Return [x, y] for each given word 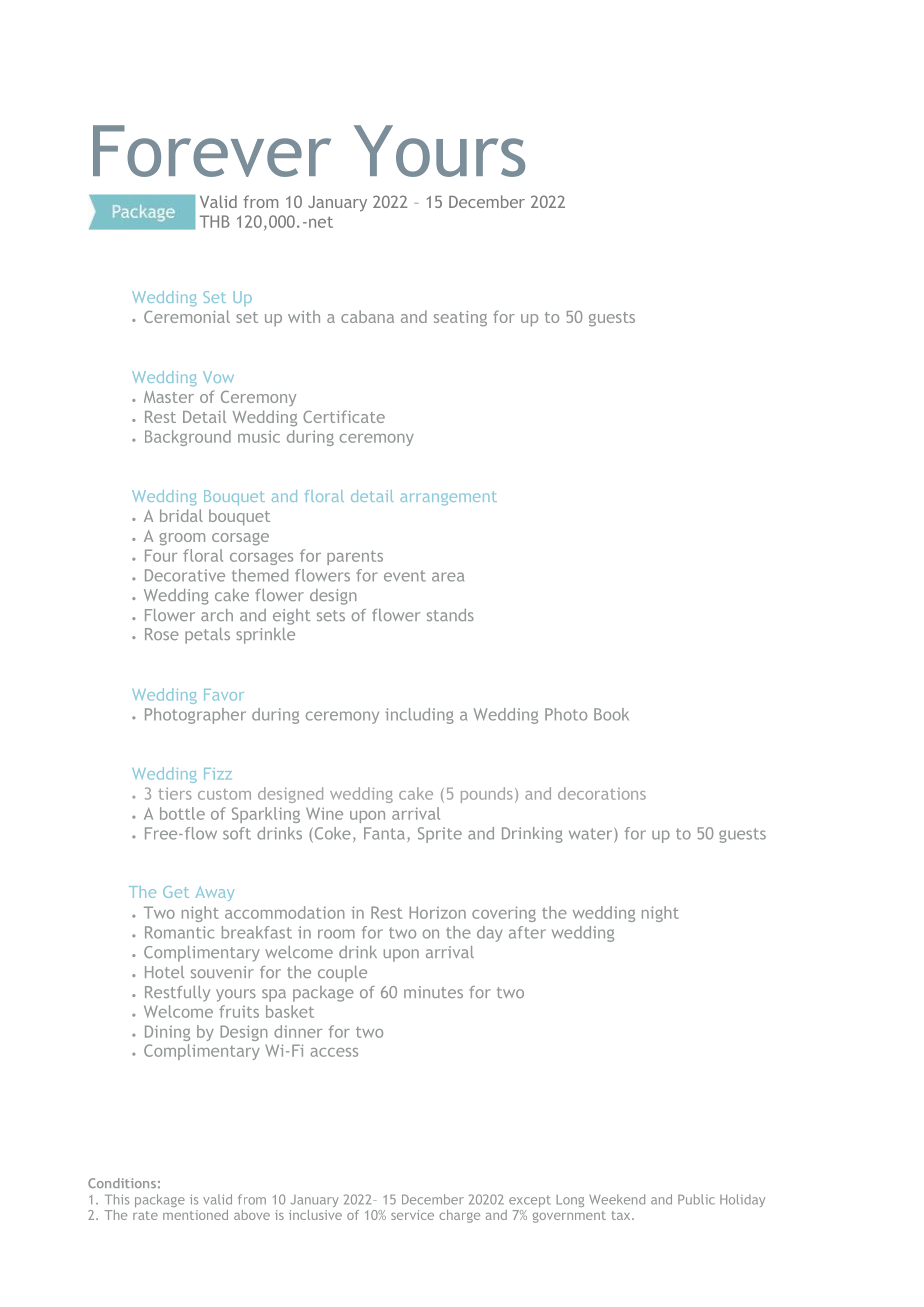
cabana [367, 316]
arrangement [448, 498]
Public [696, 1199]
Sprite [440, 835]
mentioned [195, 1215]
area [448, 577]
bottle [182, 813]
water [592, 834]
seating [460, 318]
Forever [212, 151]
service [412, 1215]
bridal [181, 515]
